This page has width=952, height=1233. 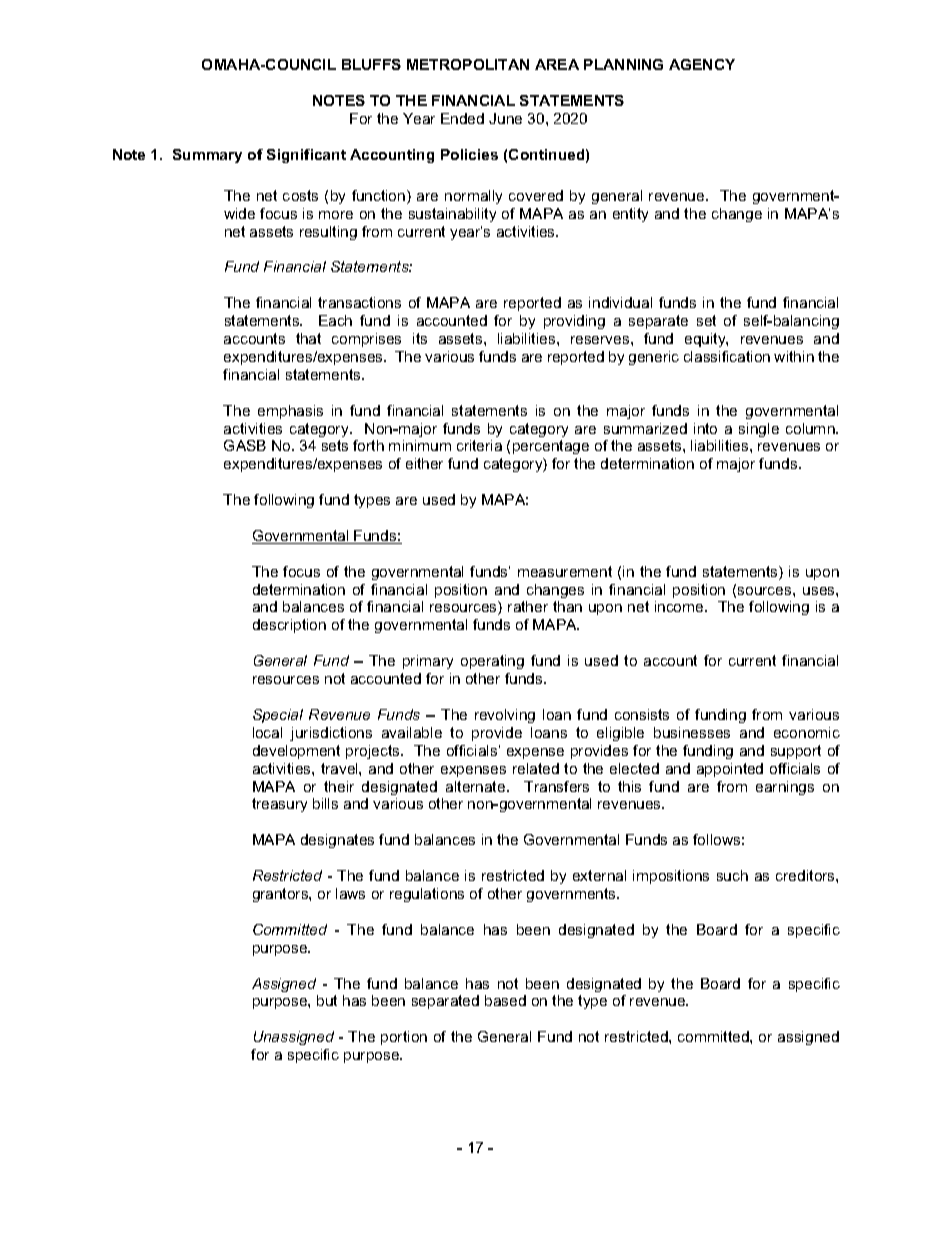 What do you see at coordinates (680, 606) in the page?
I see `income` at bounding box center [680, 606].
